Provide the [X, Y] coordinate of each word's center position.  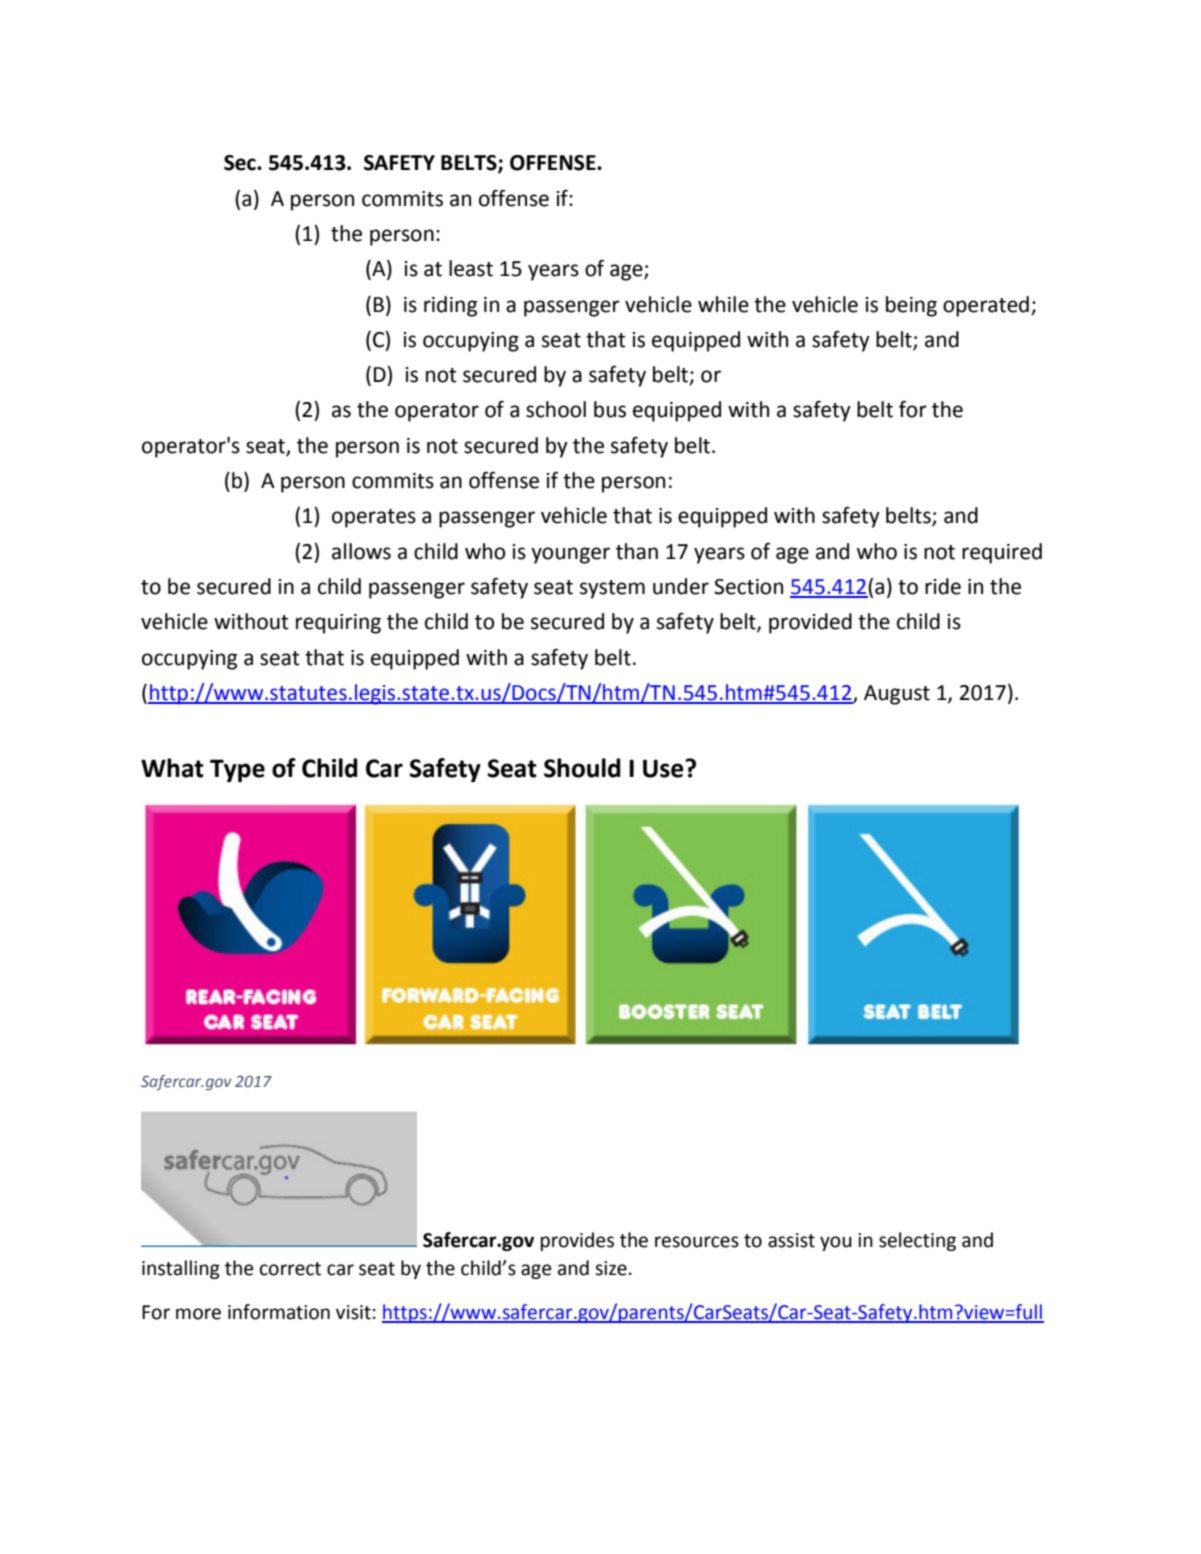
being [911, 306]
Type [237, 770]
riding [450, 306]
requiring [338, 624]
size [611, 1268]
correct [290, 1269]
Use [664, 768]
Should [582, 768]
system [612, 589]
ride [943, 586]
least [471, 268]
